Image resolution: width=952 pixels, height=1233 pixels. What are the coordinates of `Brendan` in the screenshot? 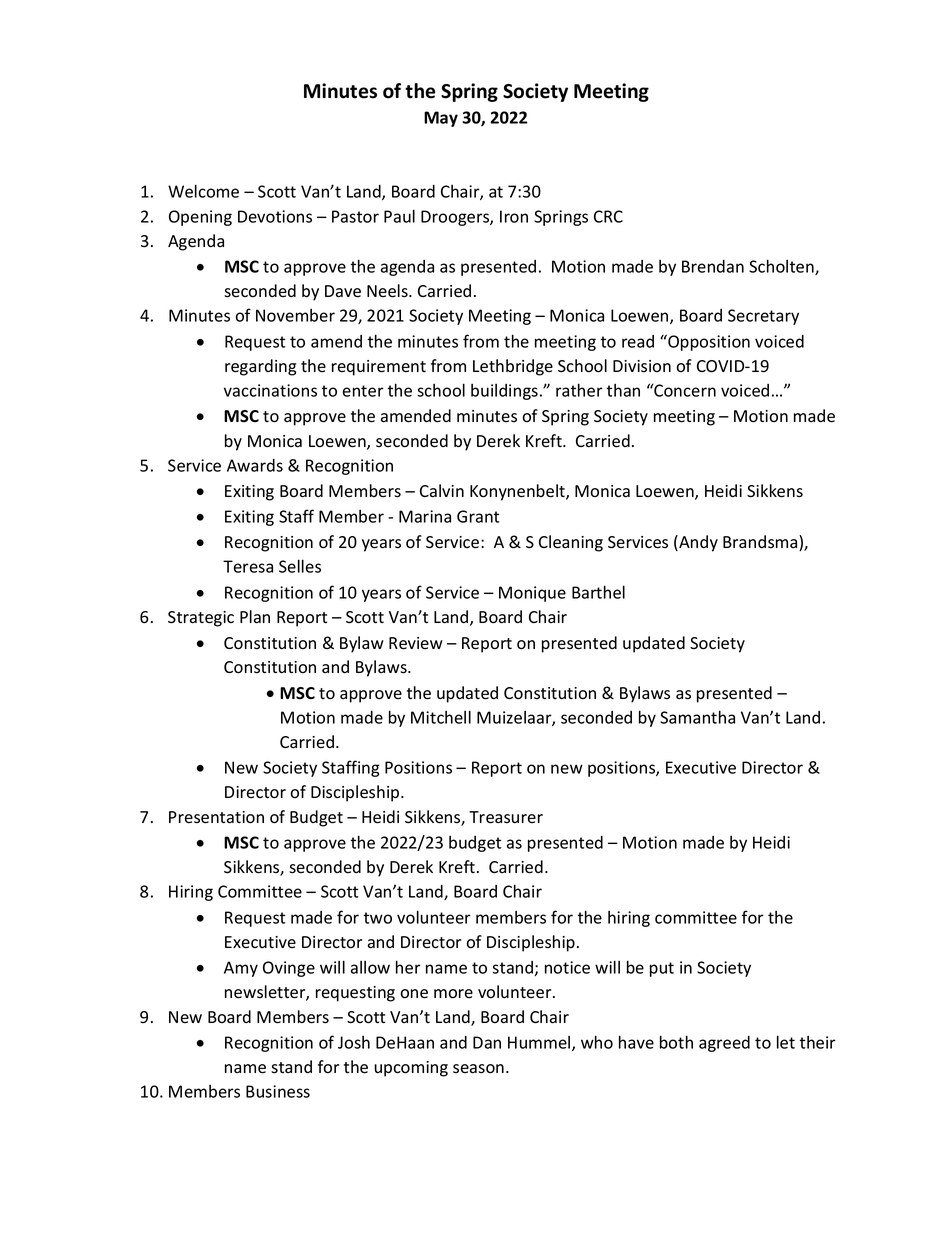 It's located at (713, 266).
